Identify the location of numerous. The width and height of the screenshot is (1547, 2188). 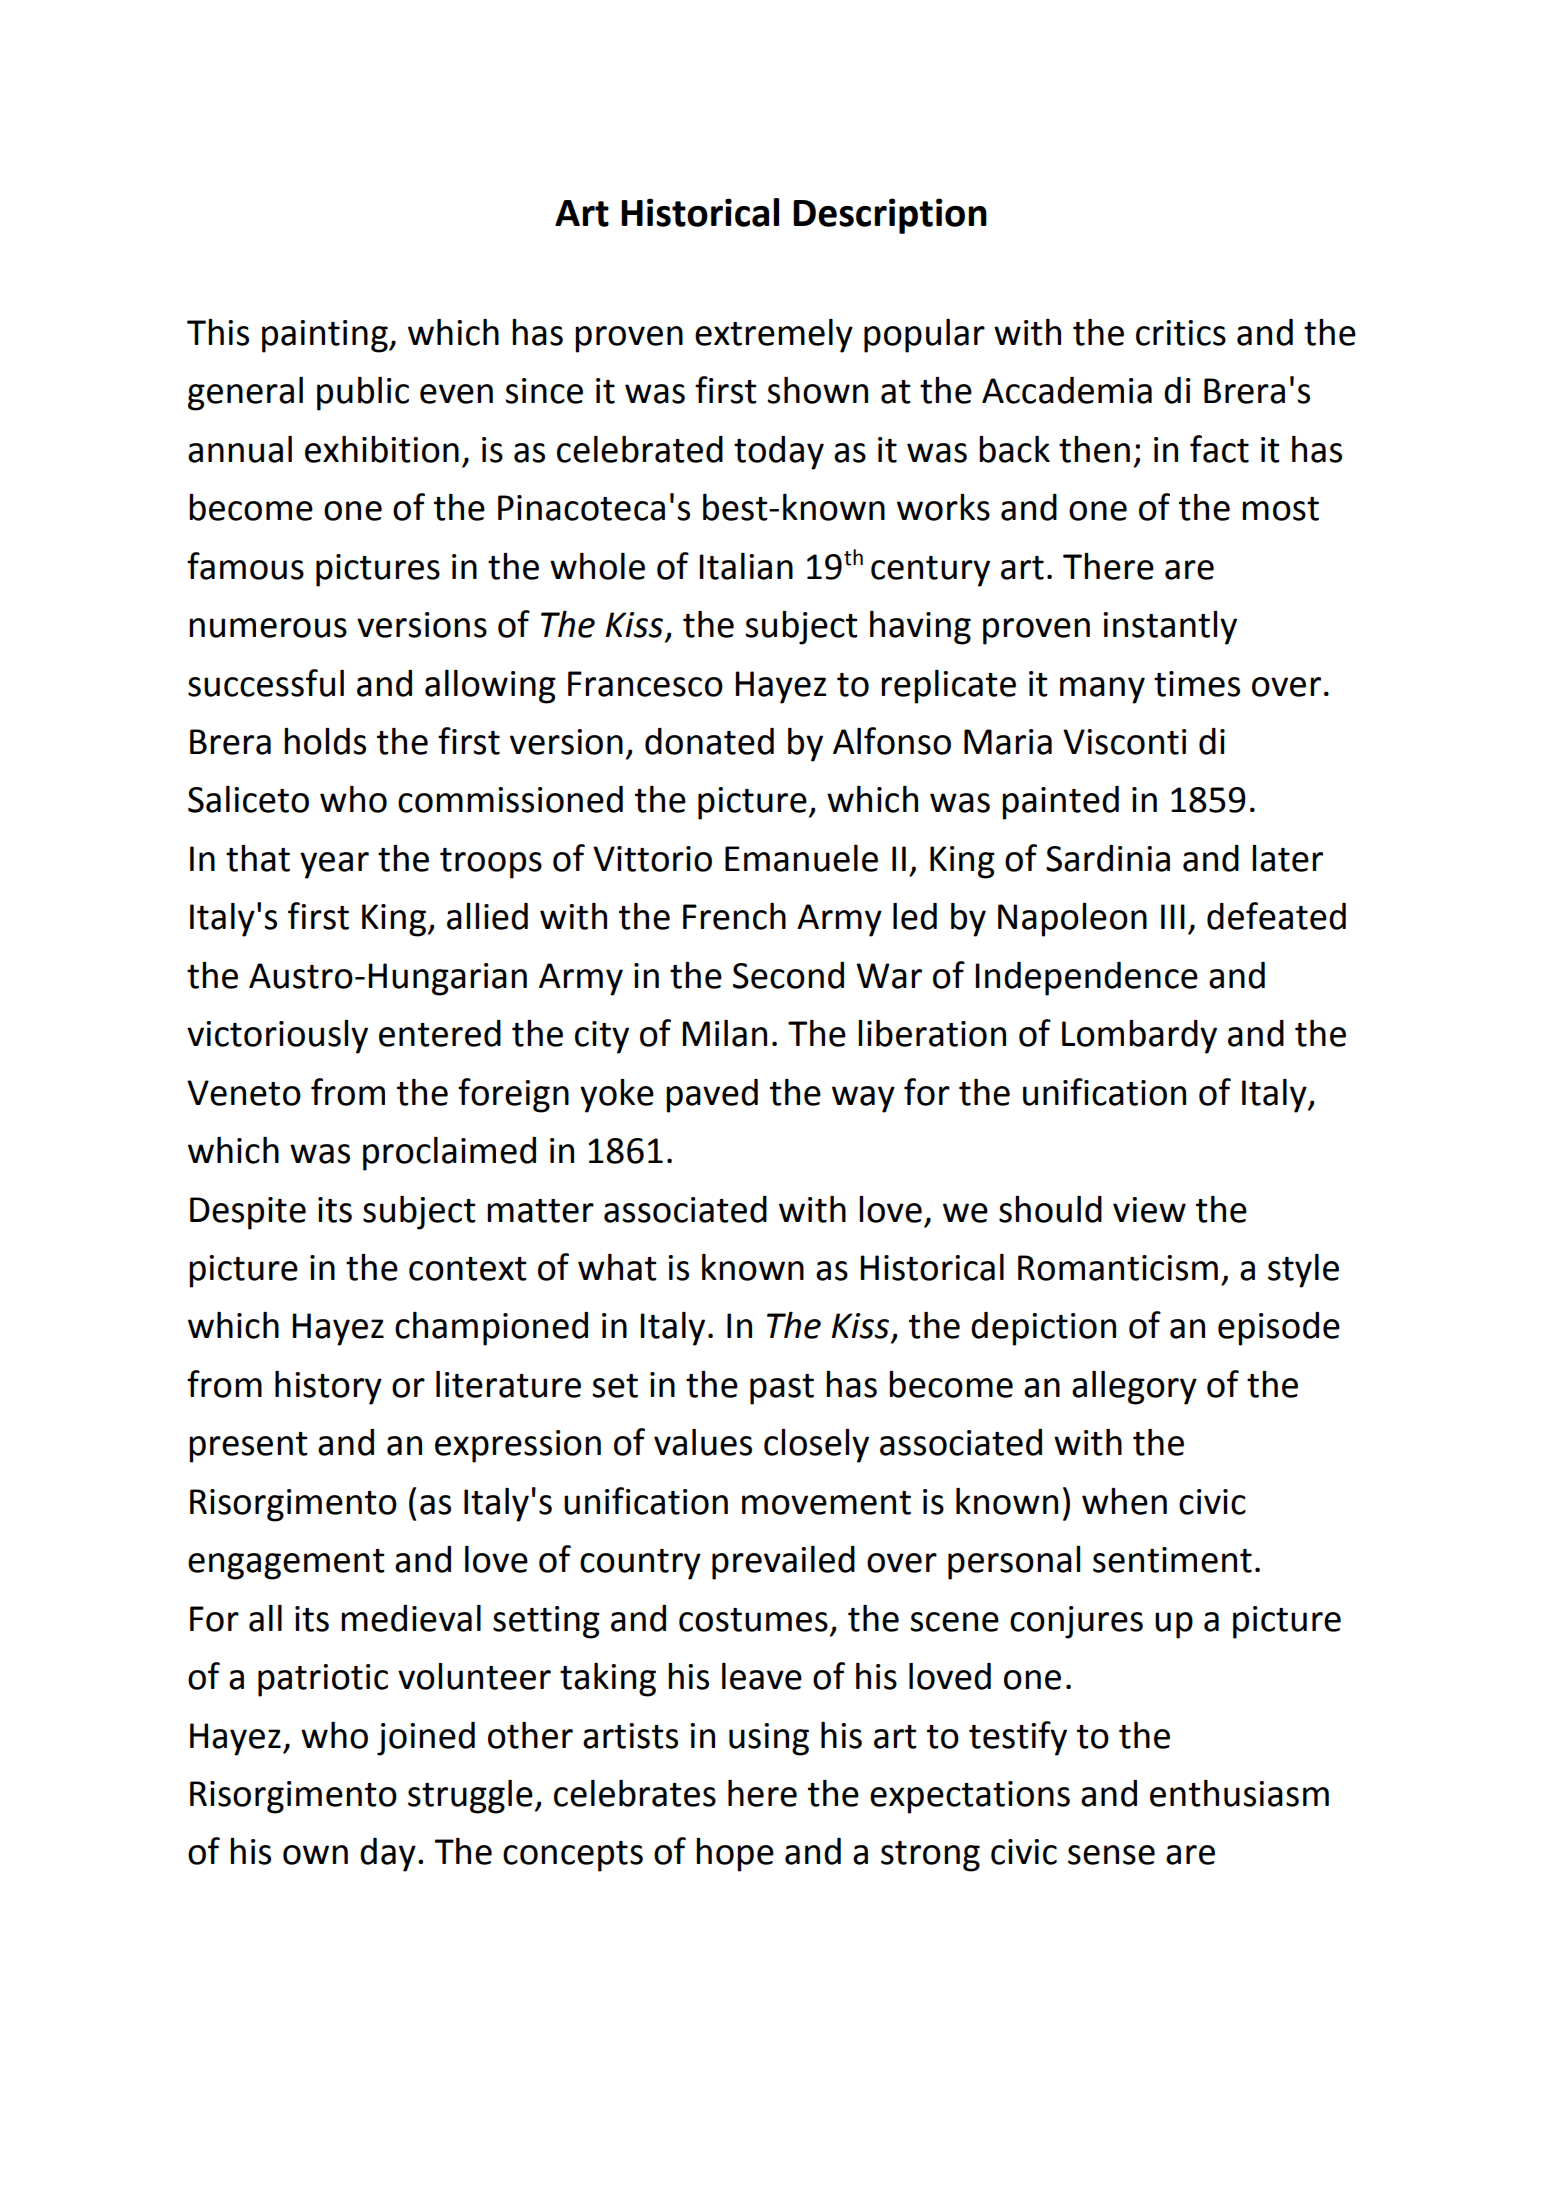
(268, 628).
